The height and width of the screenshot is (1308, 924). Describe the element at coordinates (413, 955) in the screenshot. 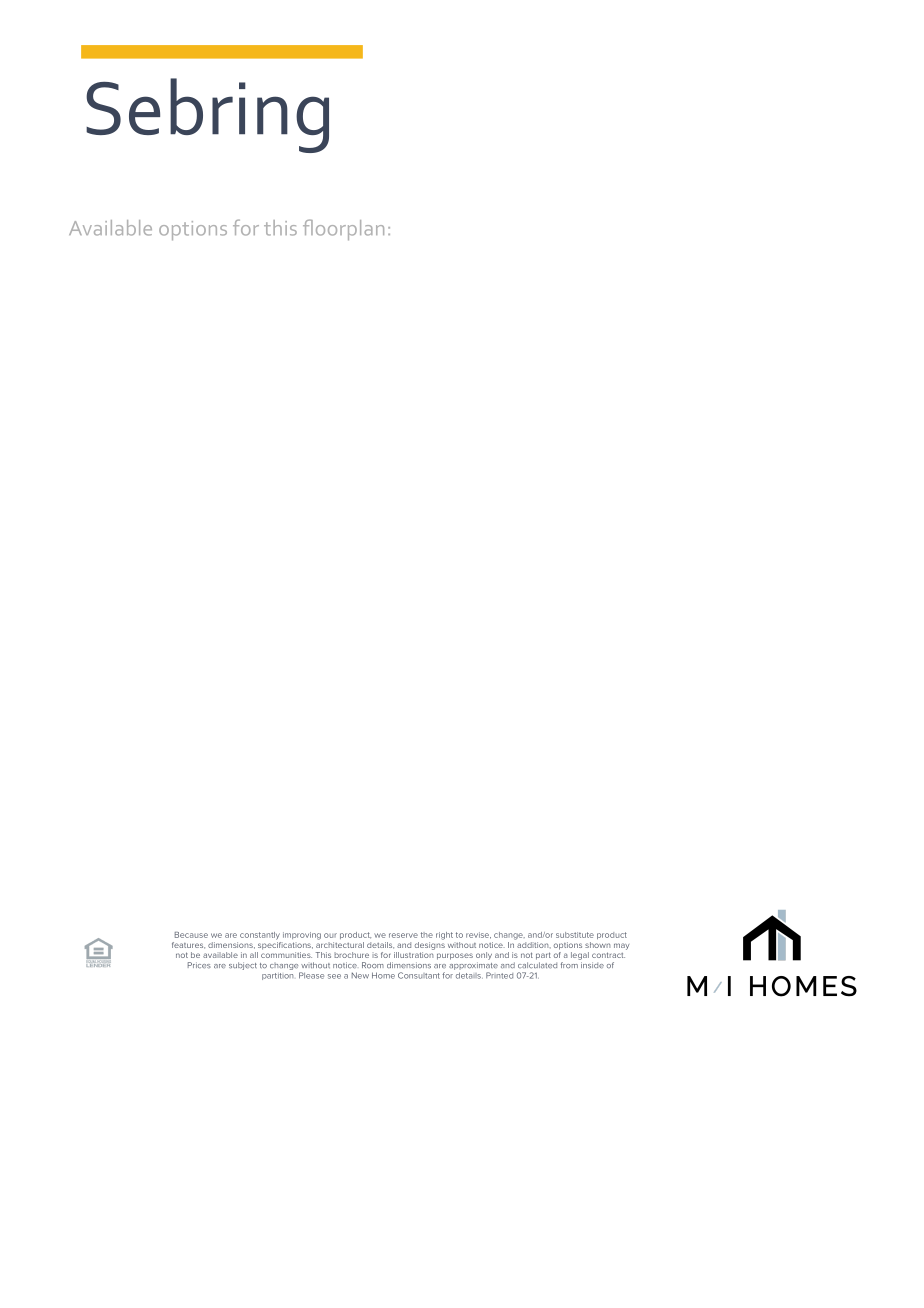

I see `illustration` at that location.
